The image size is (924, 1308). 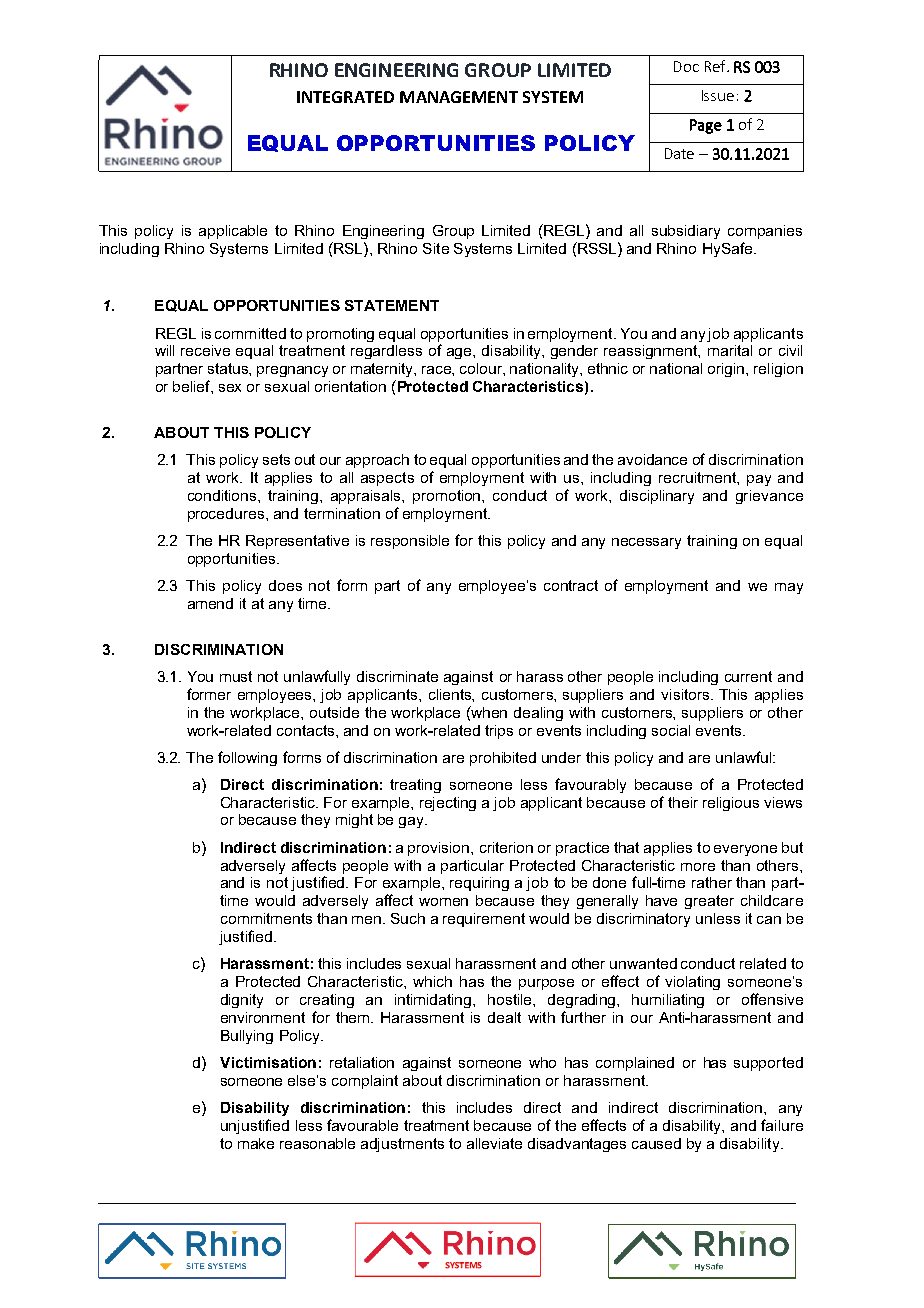 I want to click on requiring, so click(x=479, y=884).
